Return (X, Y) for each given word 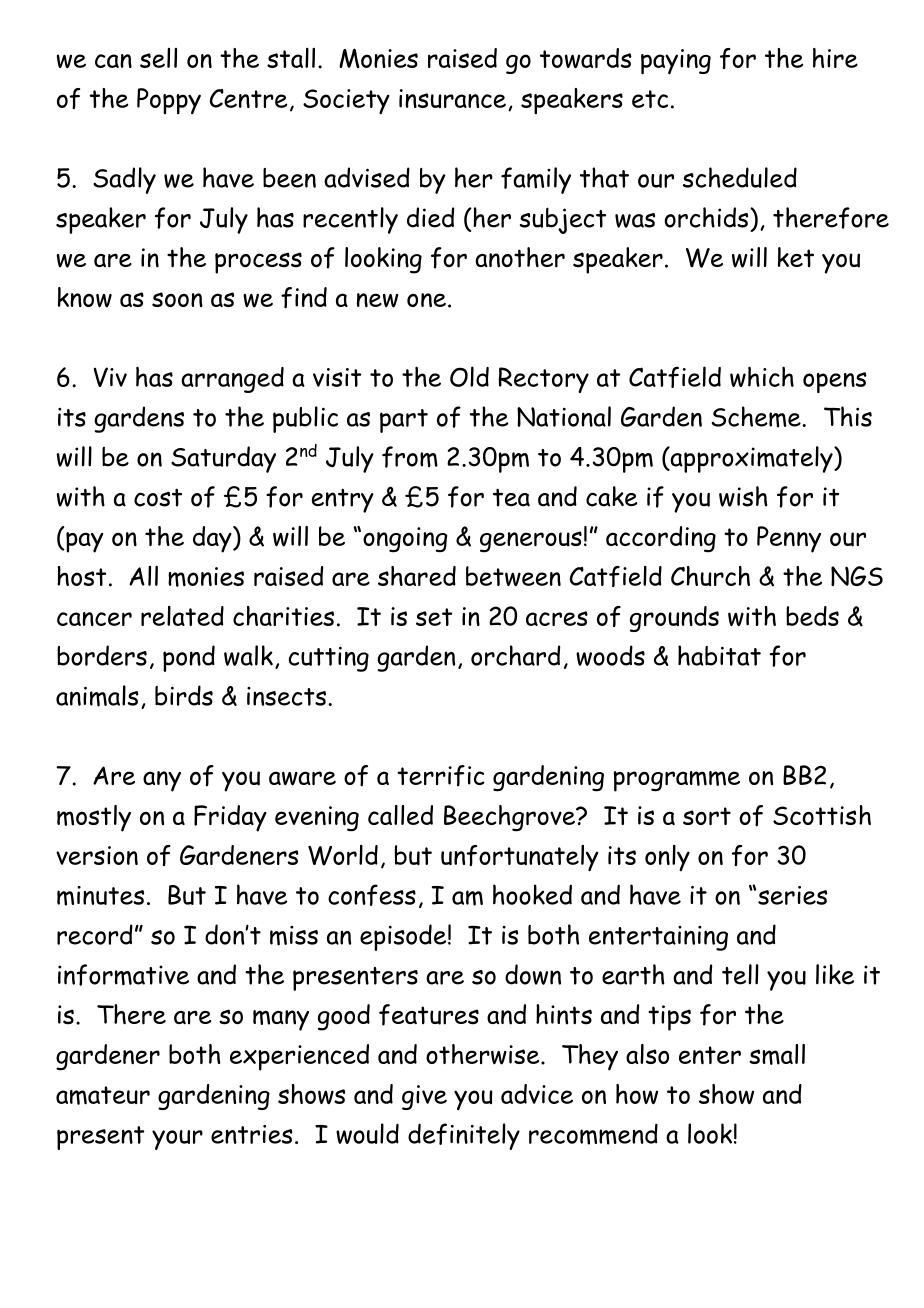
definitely (464, 1136)
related (182, 616)
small (777, 1054)
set (434, 617)
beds (812, 616)
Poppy (169, 101)
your (177, 1140)
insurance (452, 98)
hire (835, 58)
